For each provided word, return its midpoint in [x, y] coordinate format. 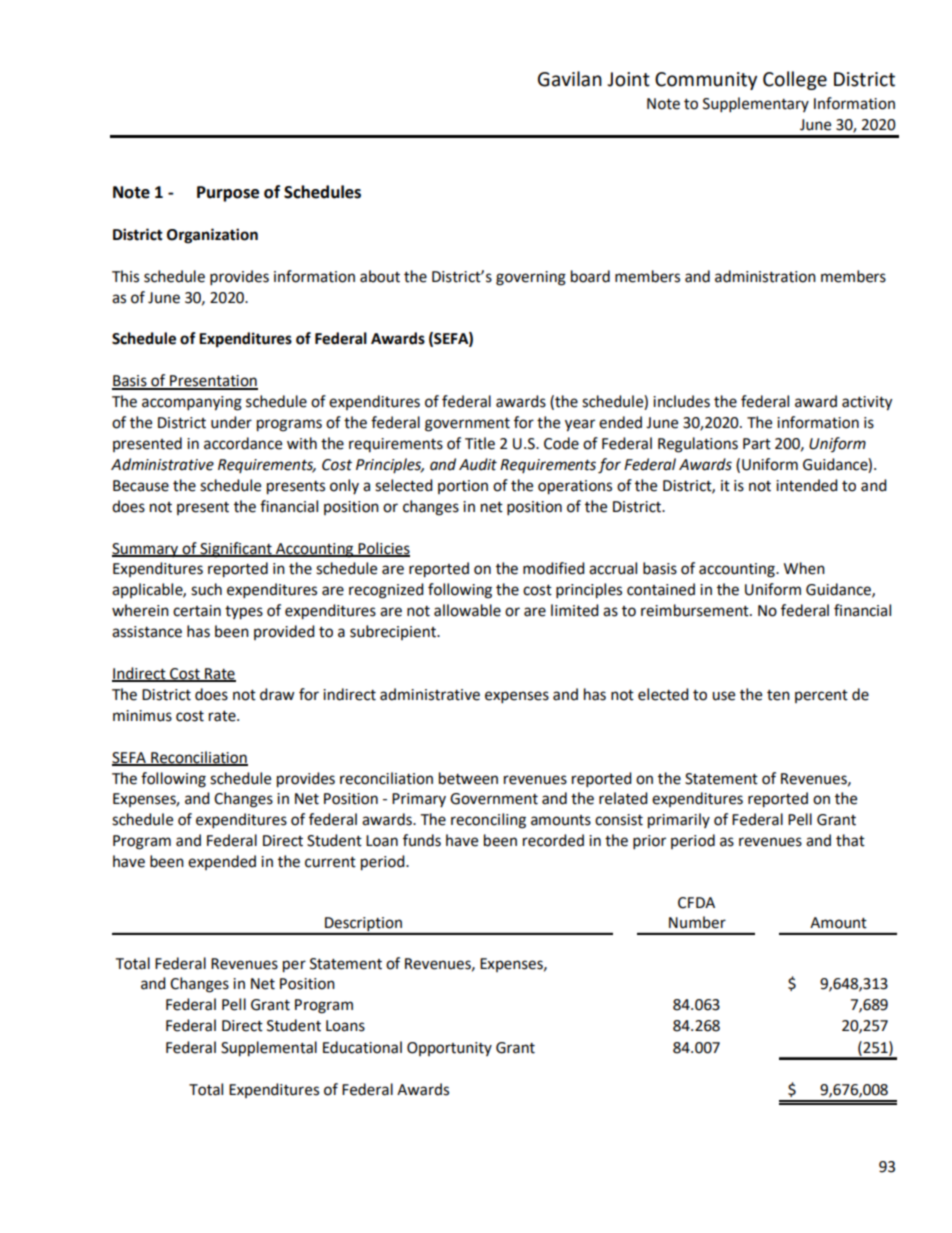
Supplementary [756, 105]
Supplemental [269, 1049]
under [231, 422]
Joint [628, 79]
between [468, 778]
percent [821, 696]
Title [480, 443]
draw [277, 694]
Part [757, 444]
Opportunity [449, 1049]
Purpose [228, 194]
